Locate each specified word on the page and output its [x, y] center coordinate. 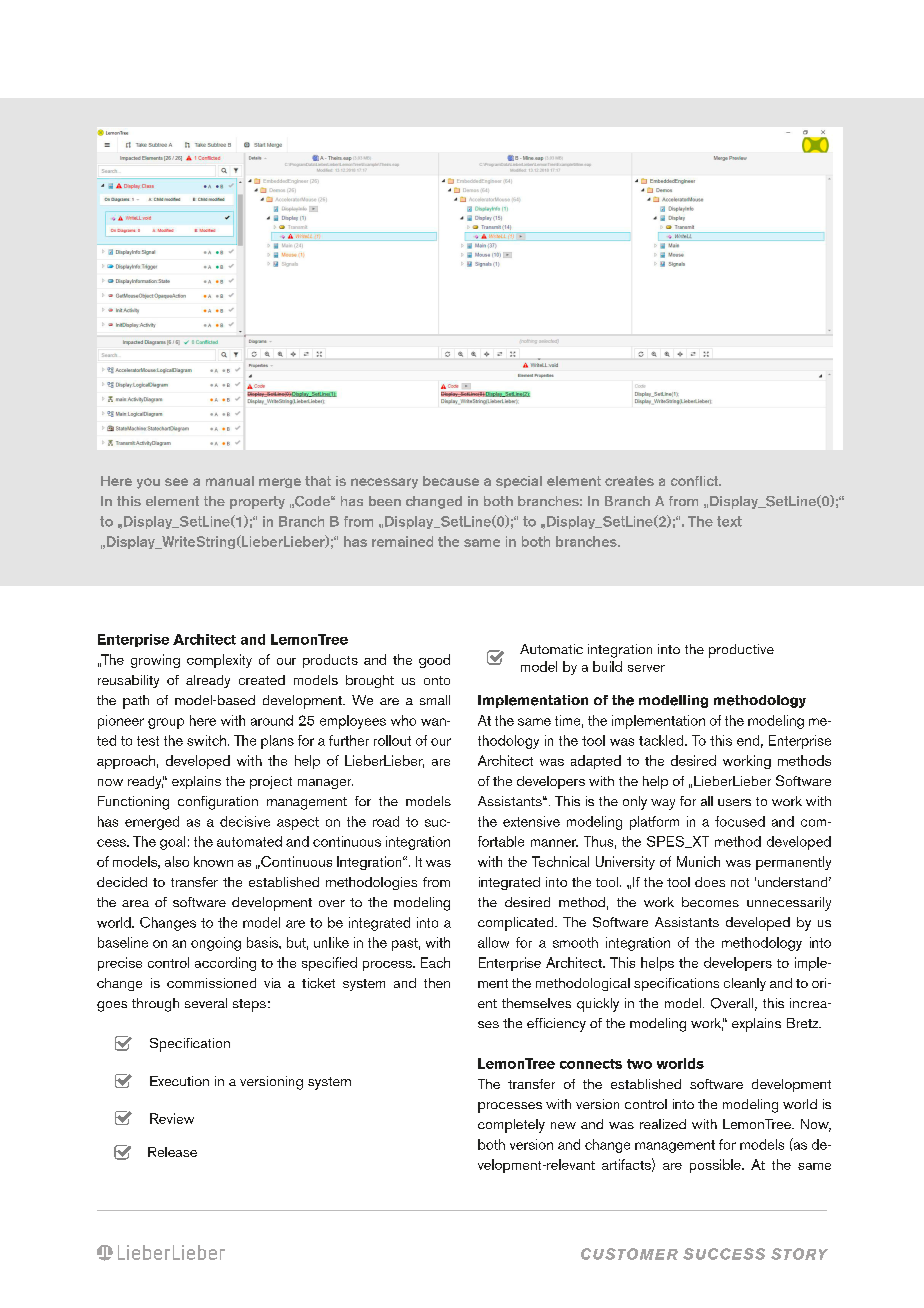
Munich [698, 861]
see [176, 482]
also [177, 861]
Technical [560, 861]
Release [172, 1152]
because [451, 481]
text [729, 521]
